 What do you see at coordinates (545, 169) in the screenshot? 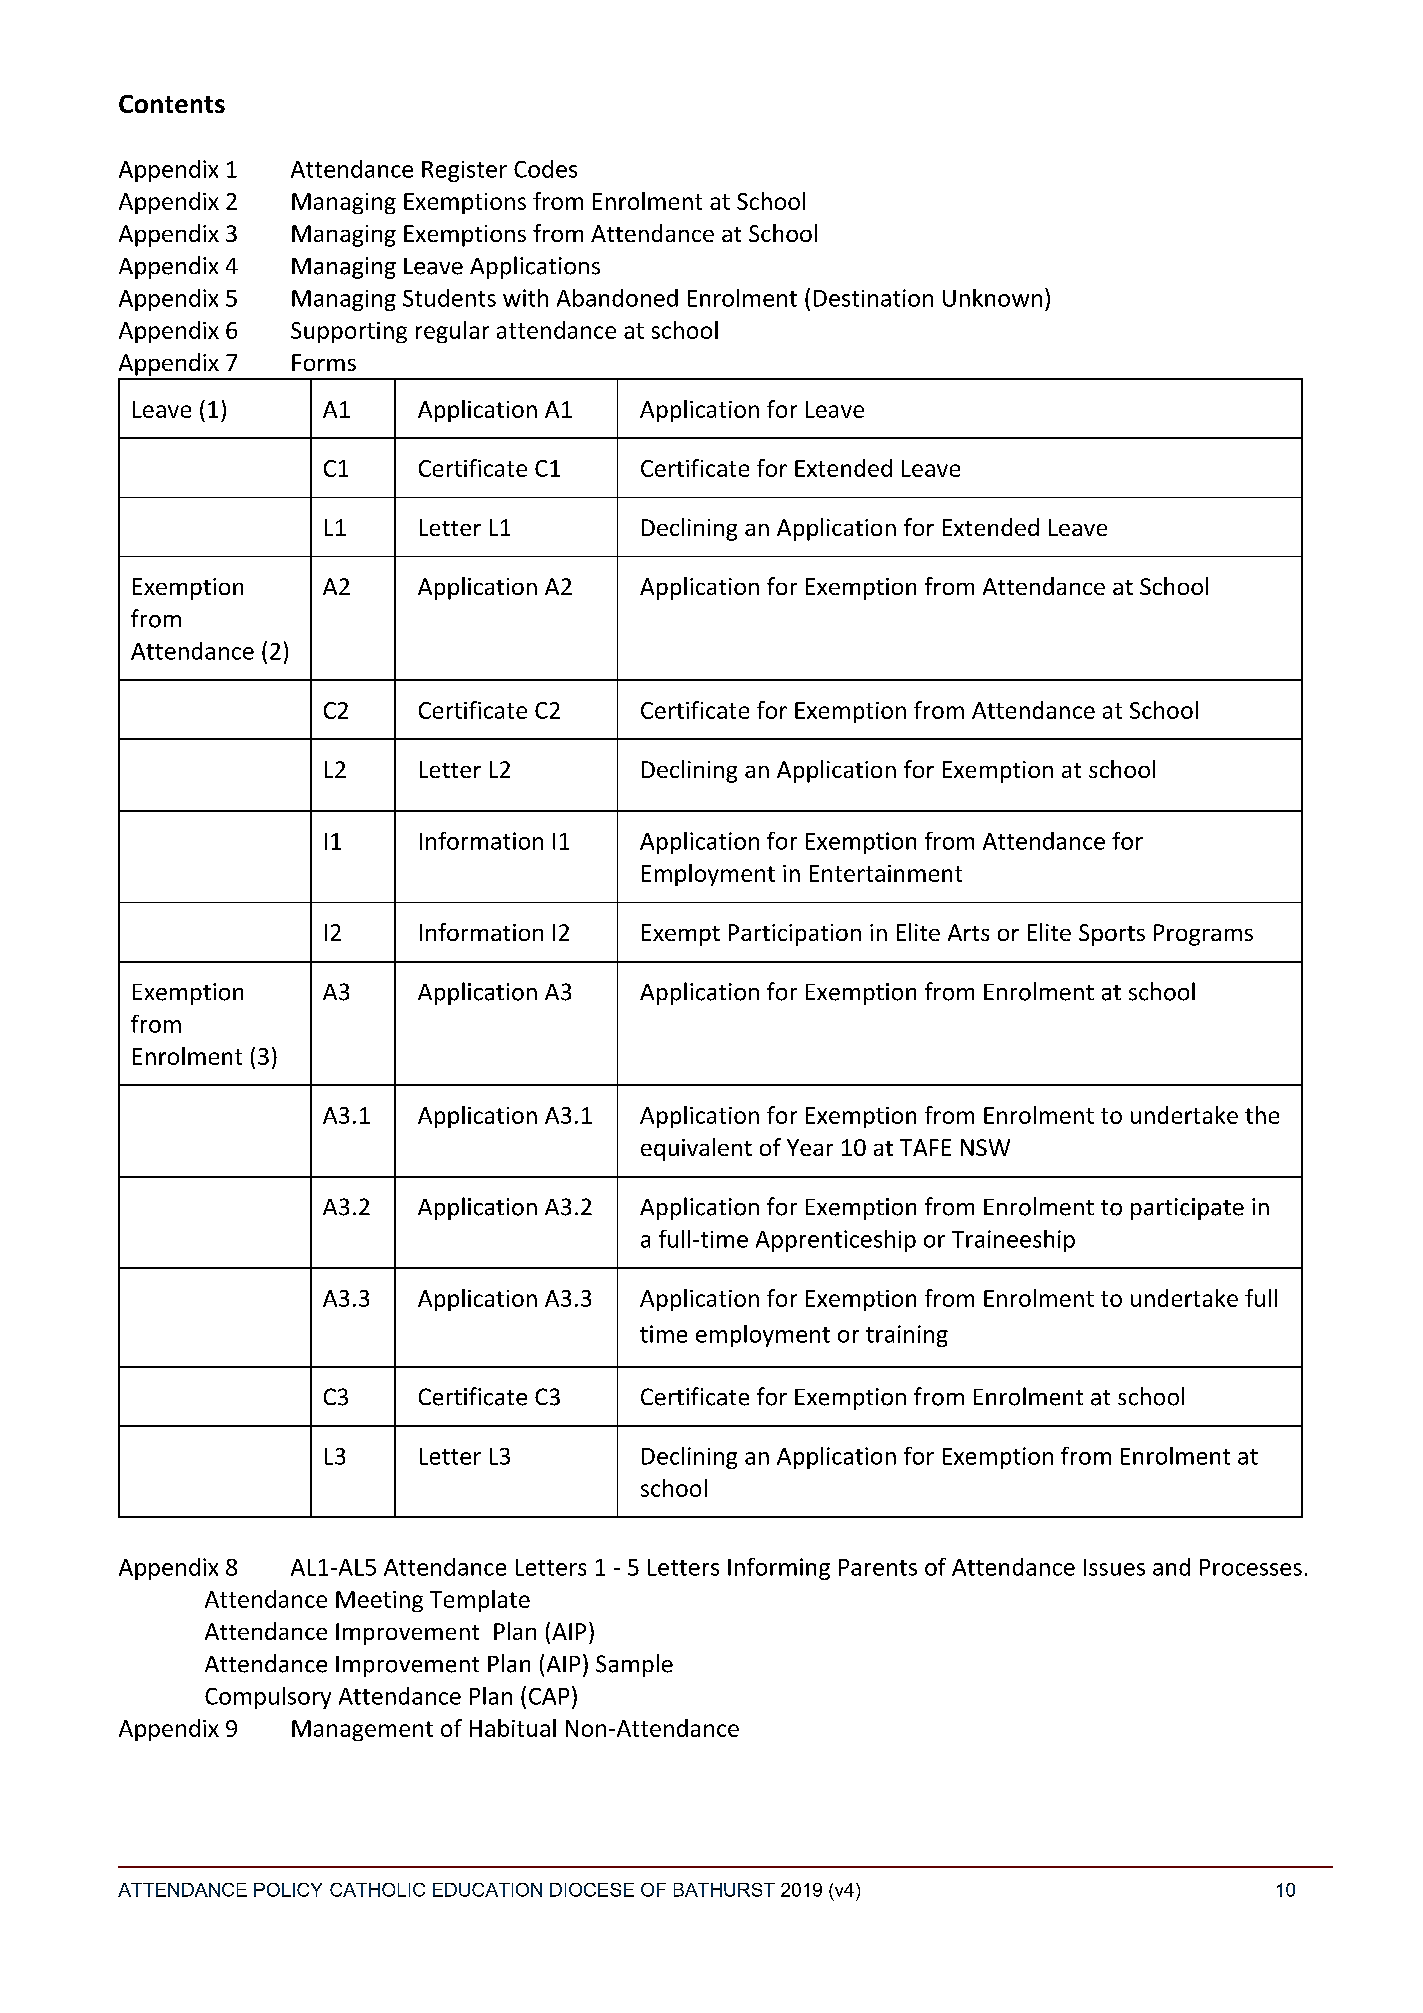
I see `Codes` at bounding box center [545, 169].
